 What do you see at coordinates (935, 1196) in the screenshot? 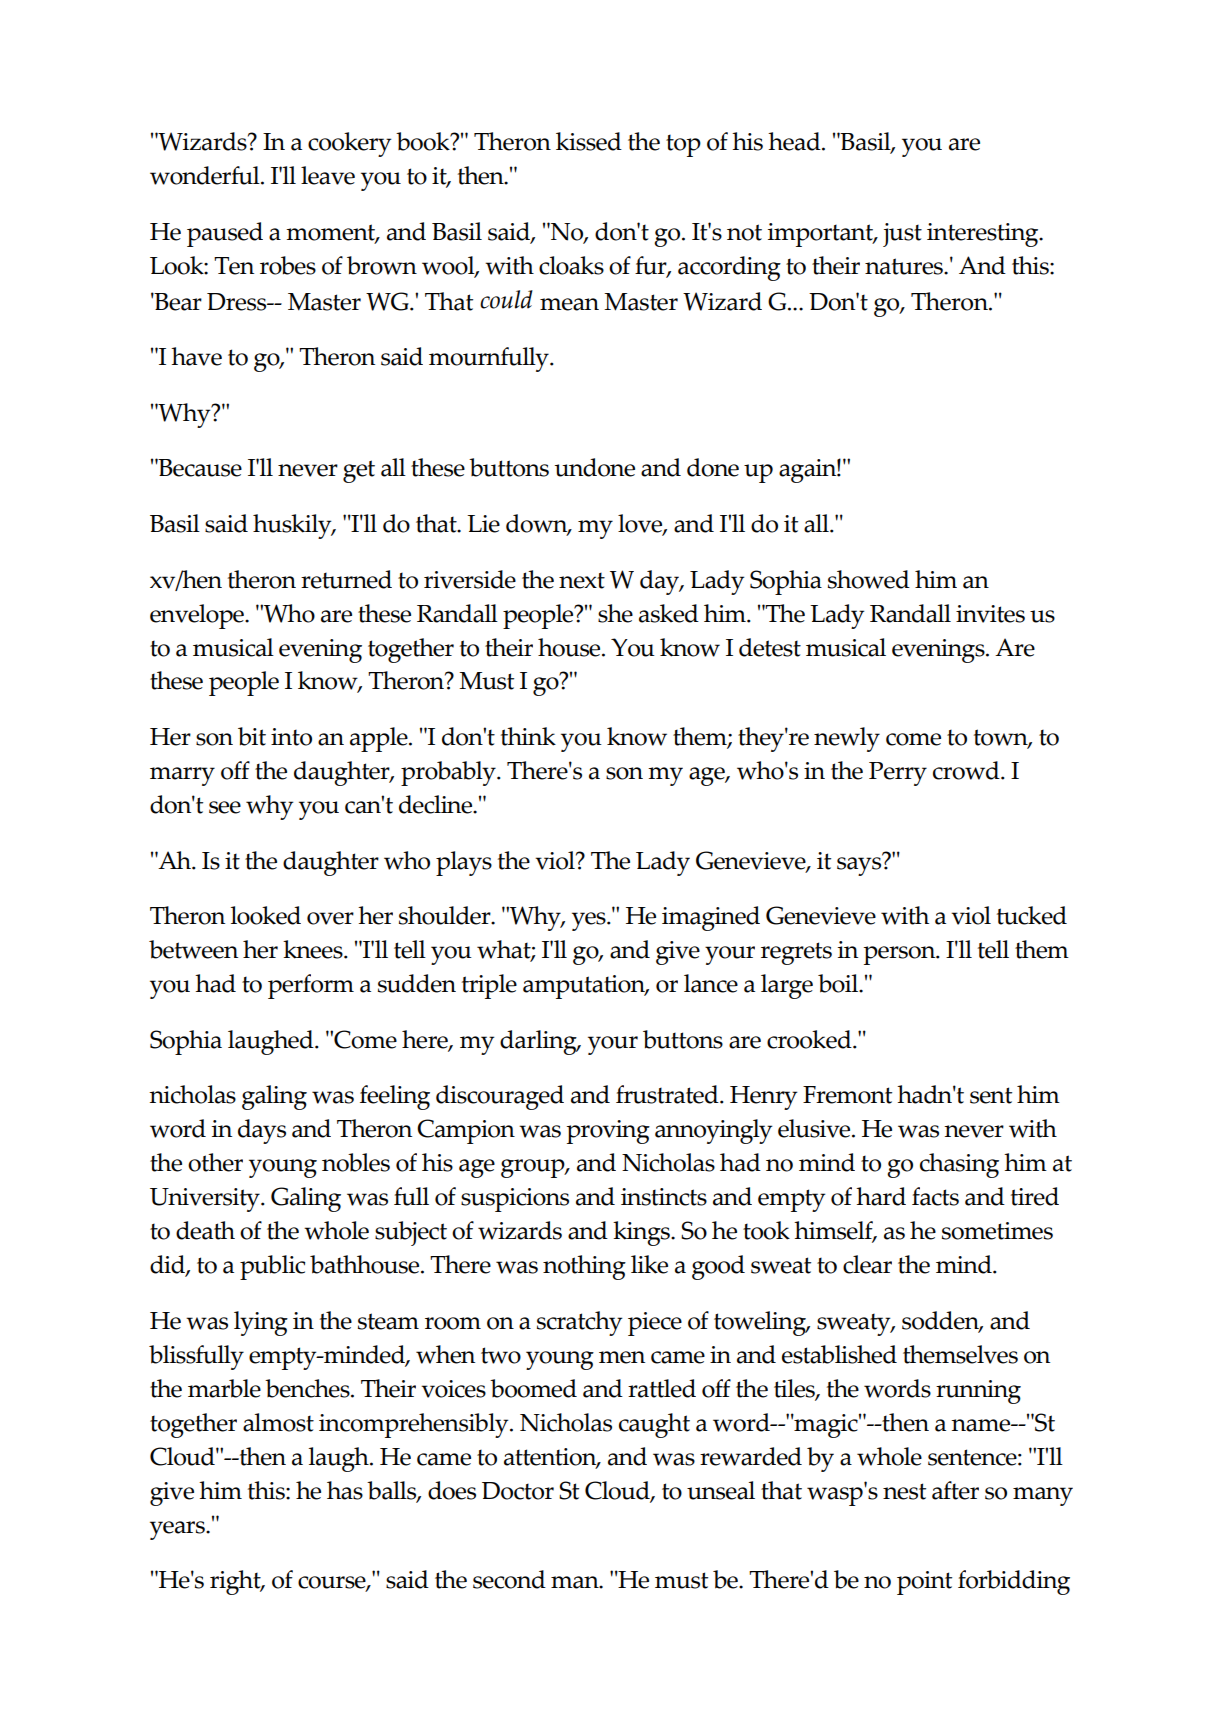
I see `facts` at bounding box center [935, 1196].
